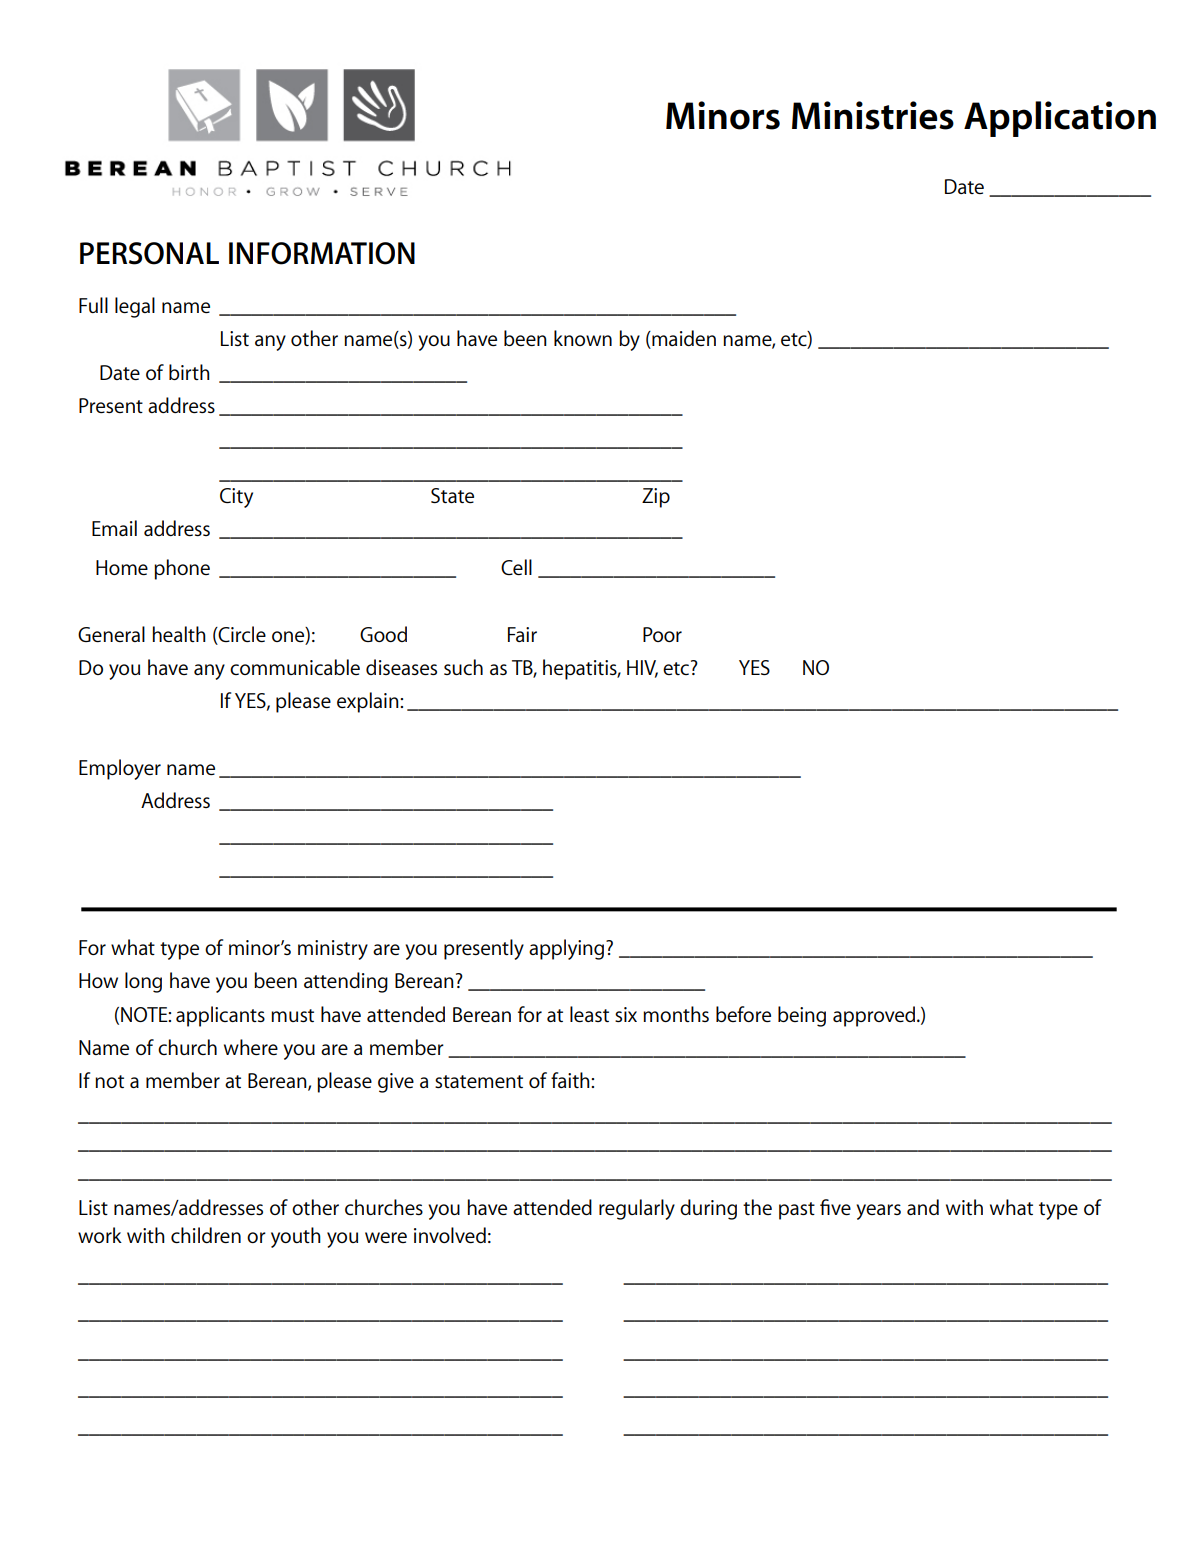 Image resolution: width=1198 pixels, height=1550 pixels. I want to click on health, so click(179, 634).
